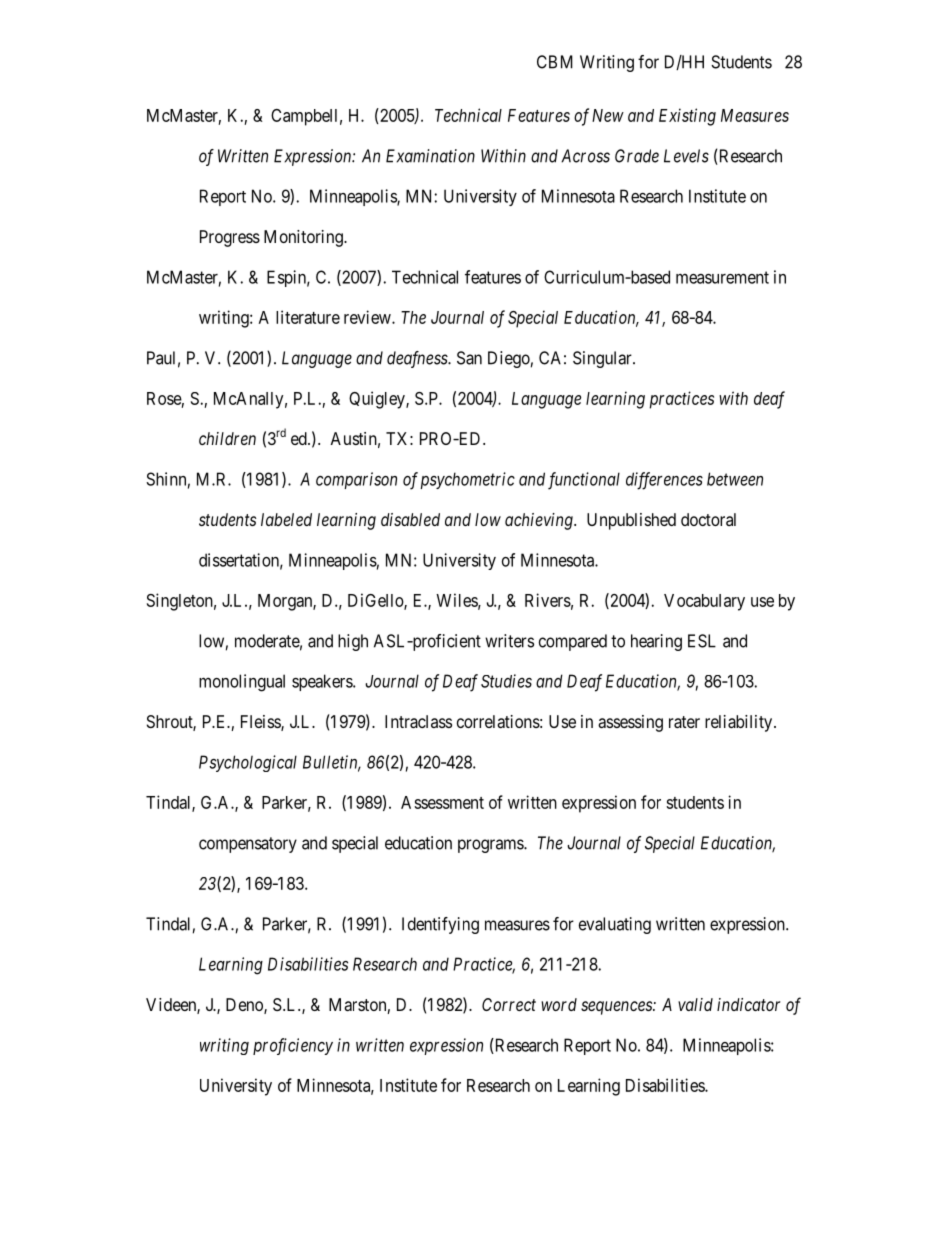  What do you see at coordinates (555, 62) in the image?
I see `CBM` at bounding box center [555, 62].
